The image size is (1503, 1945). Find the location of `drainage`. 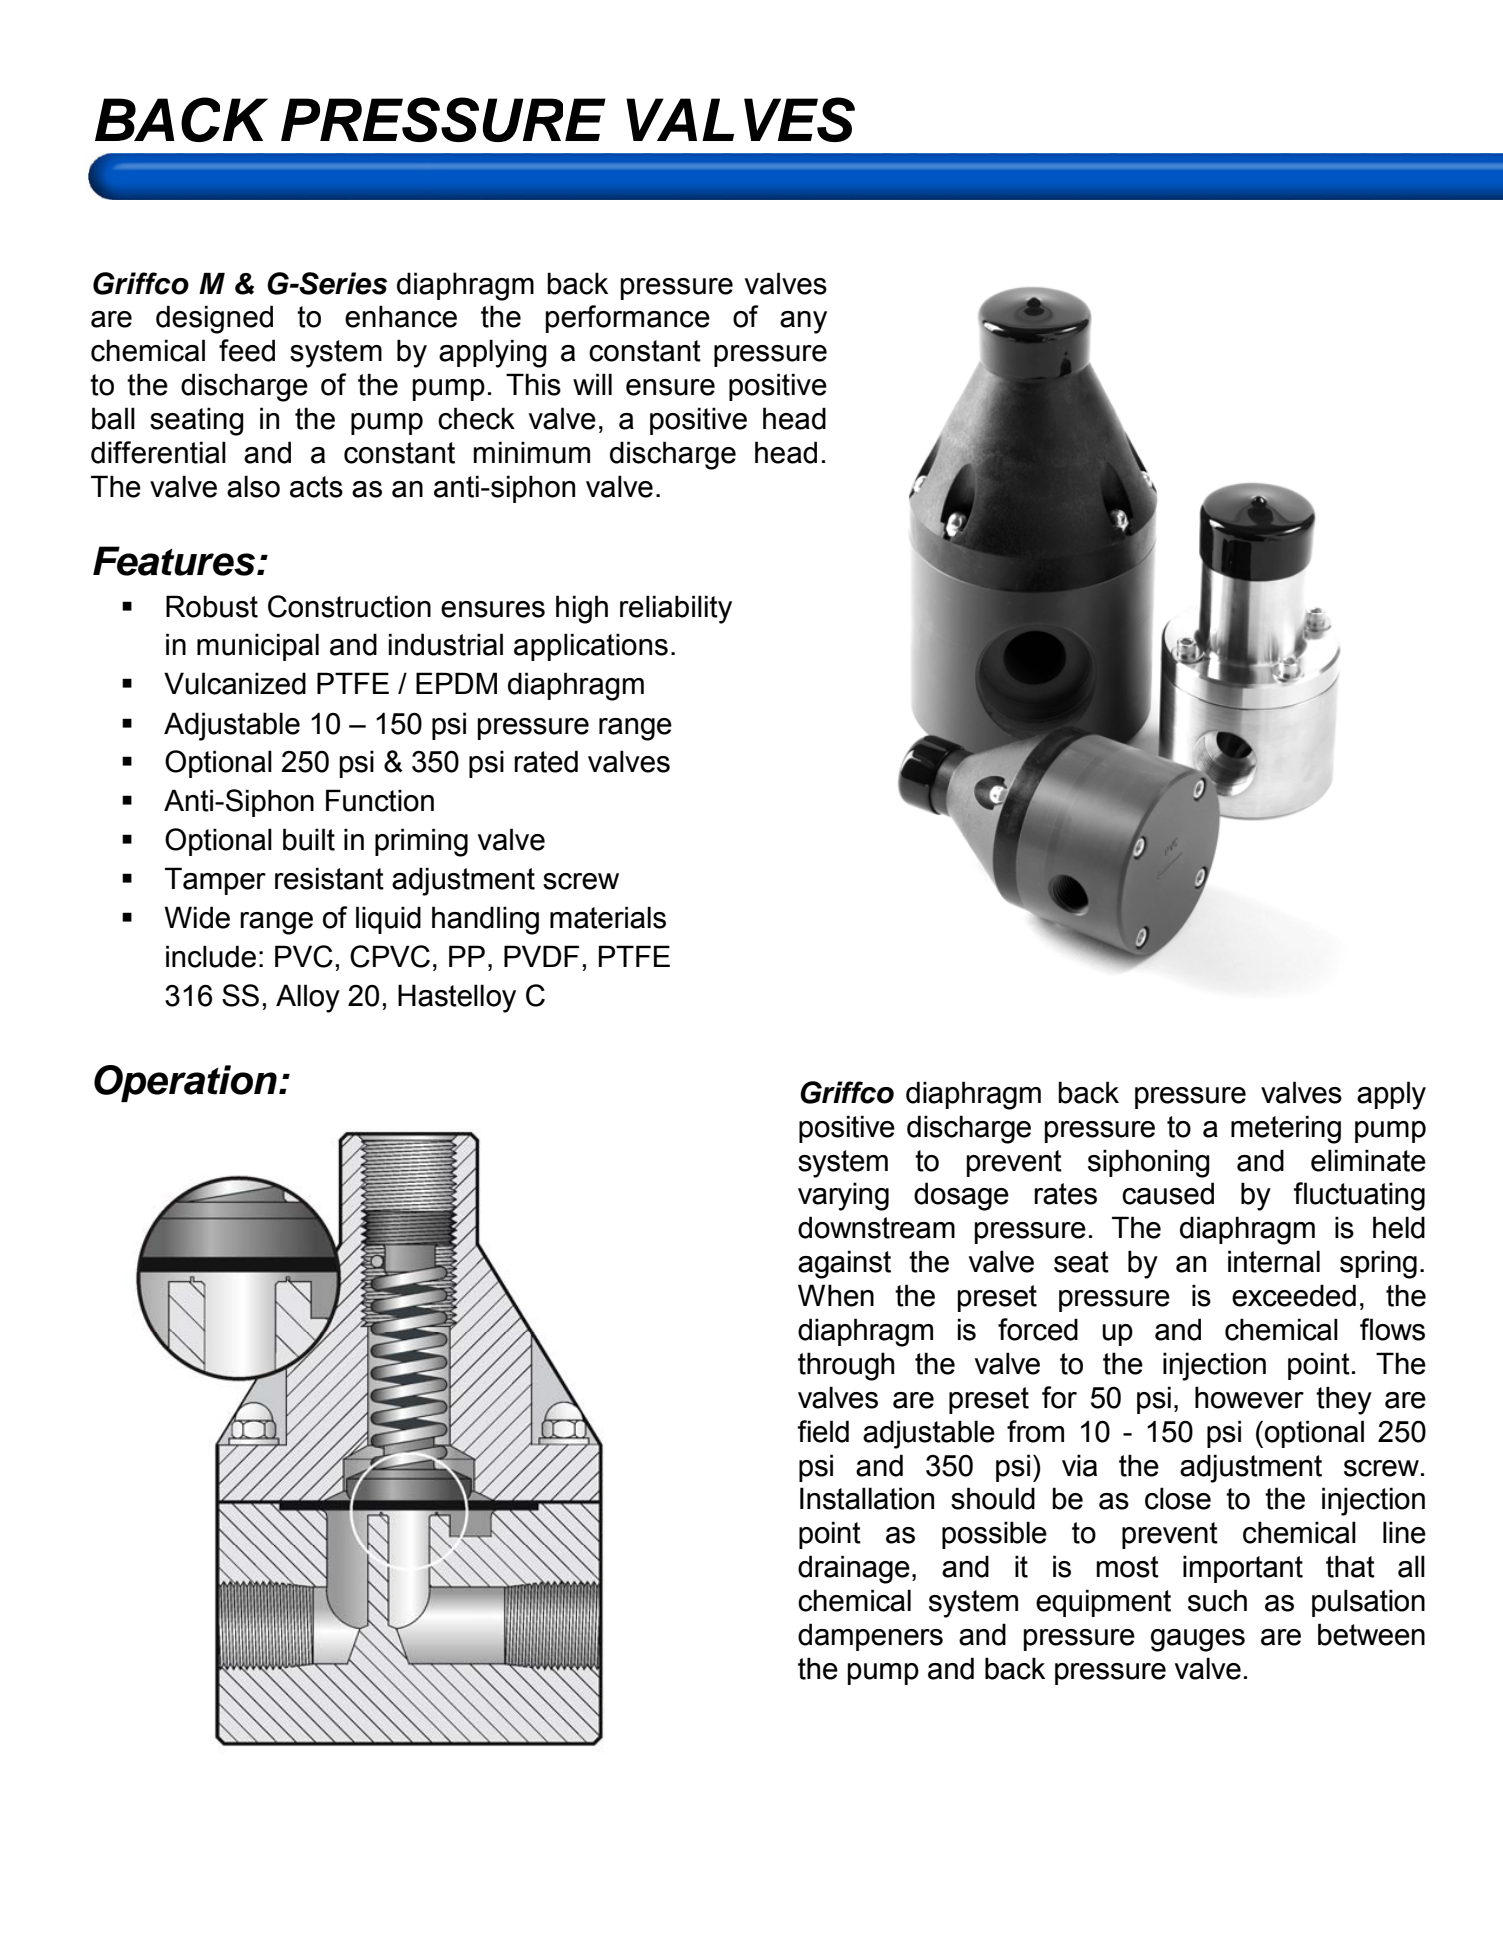

drainage is located at coordinates (854, 1569).
